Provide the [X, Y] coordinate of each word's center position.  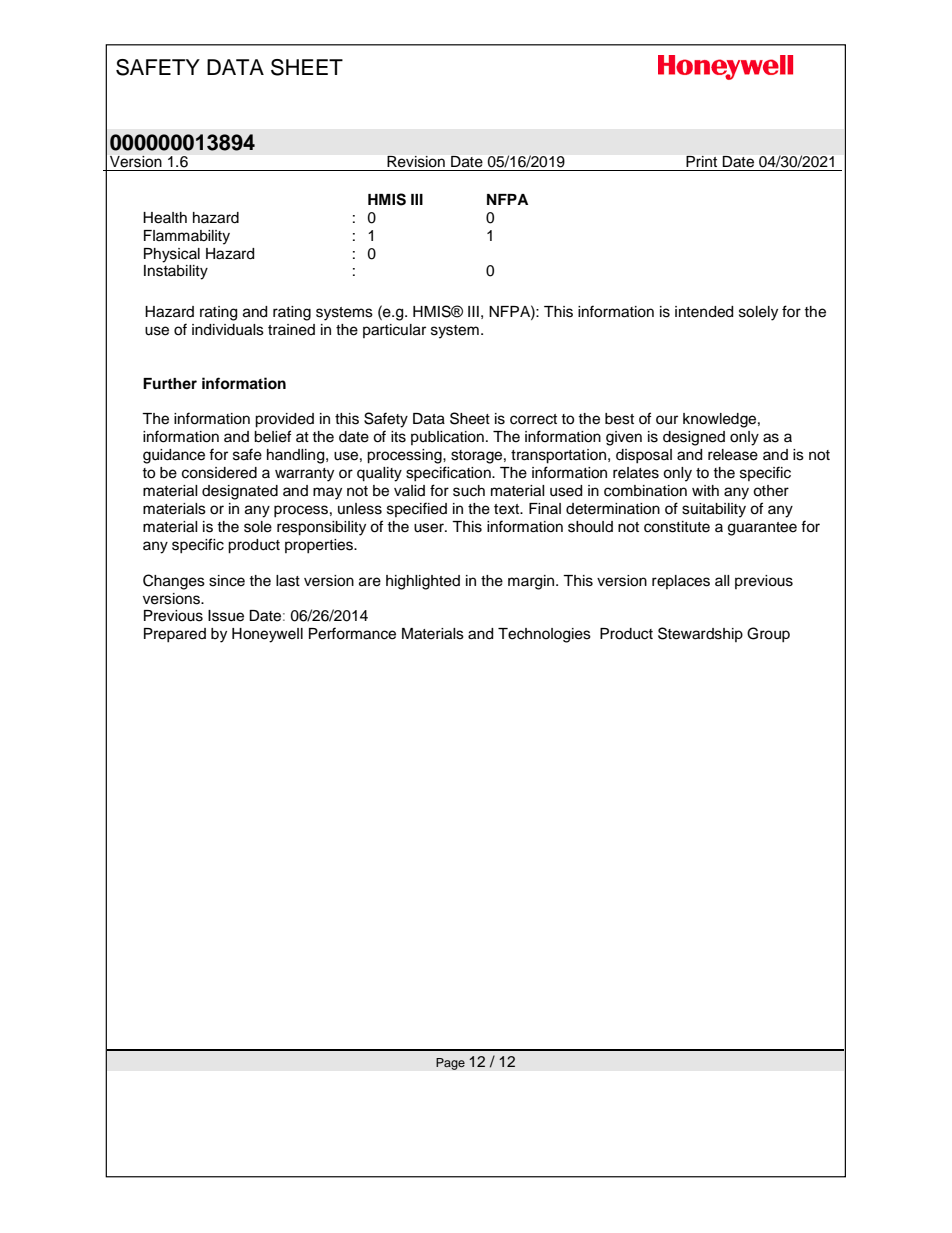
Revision [416, 161]
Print [701, 161]
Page [450, 1064]
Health [165, 218]
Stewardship [700, 634]
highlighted [423, 582]
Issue [226, 616]
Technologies [544, 635]
